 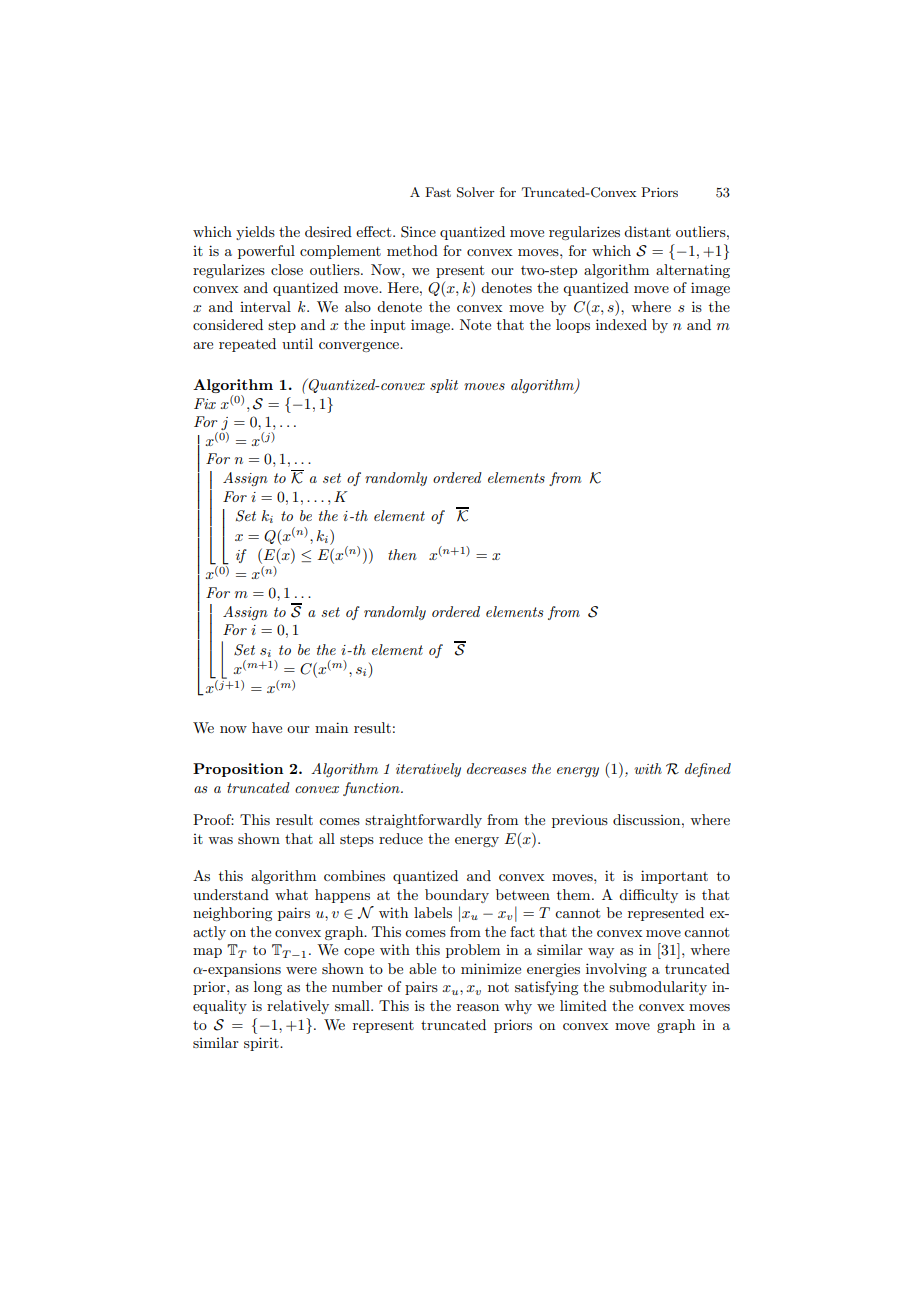 What do you see at coordinates (438, 192) in the screenshot?
I see `Fast` at bounding box center [438, 192].
